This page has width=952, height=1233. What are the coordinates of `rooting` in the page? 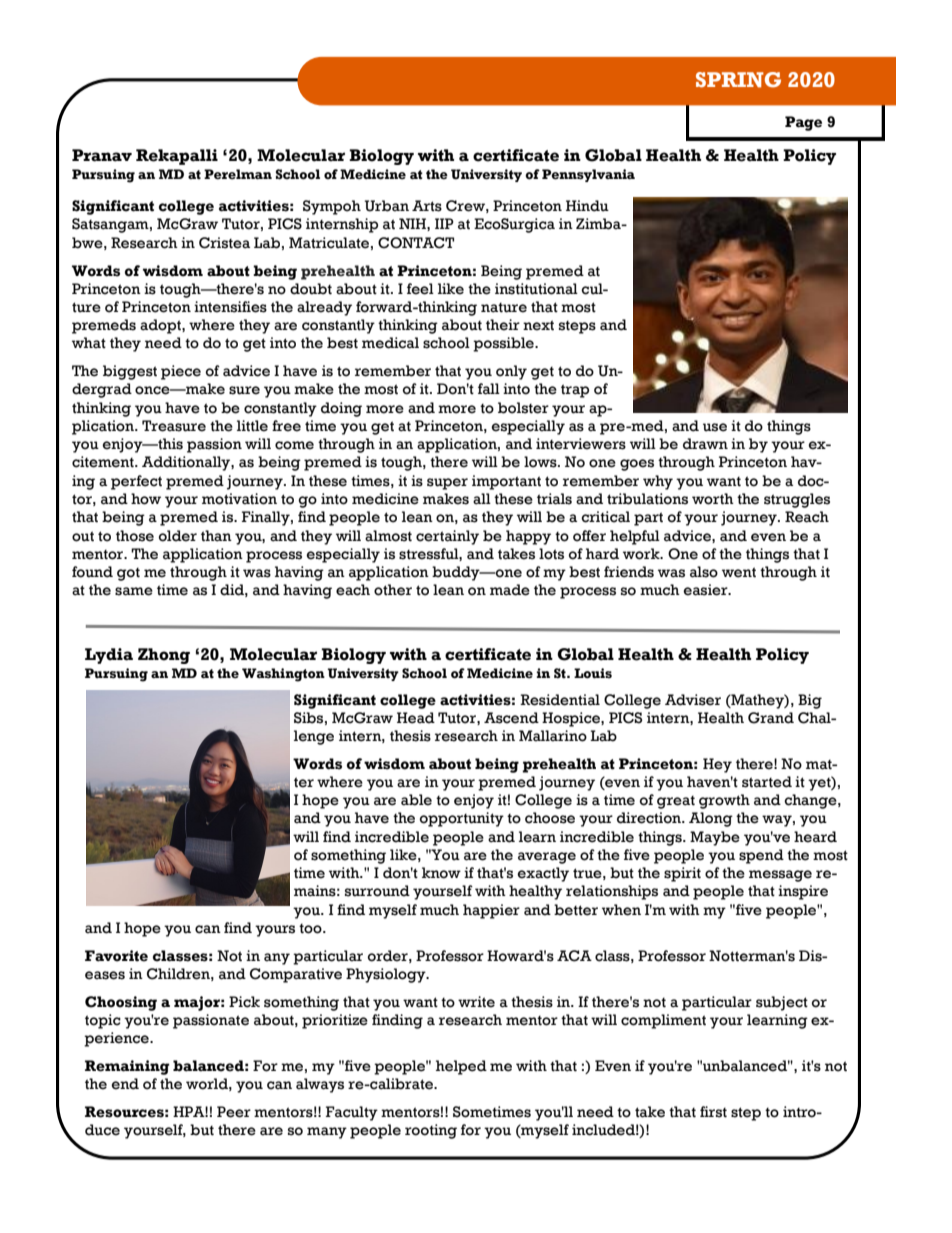 It's located at (431, 1131).
